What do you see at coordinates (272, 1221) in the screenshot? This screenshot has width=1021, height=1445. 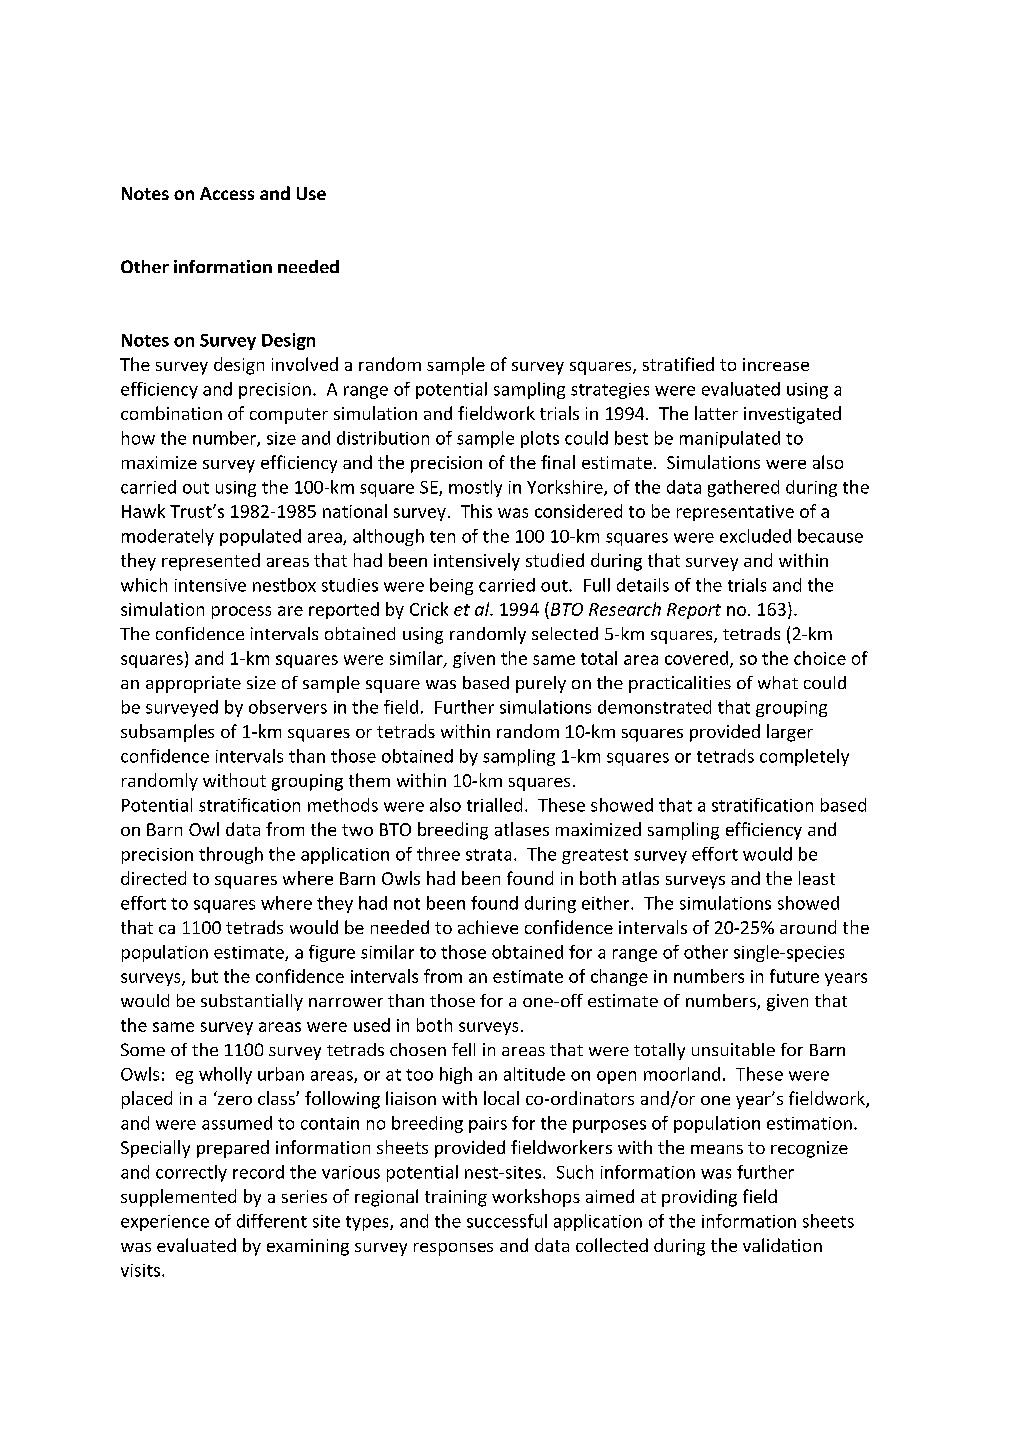 I see `different` at bounding box center [272, 1221].
